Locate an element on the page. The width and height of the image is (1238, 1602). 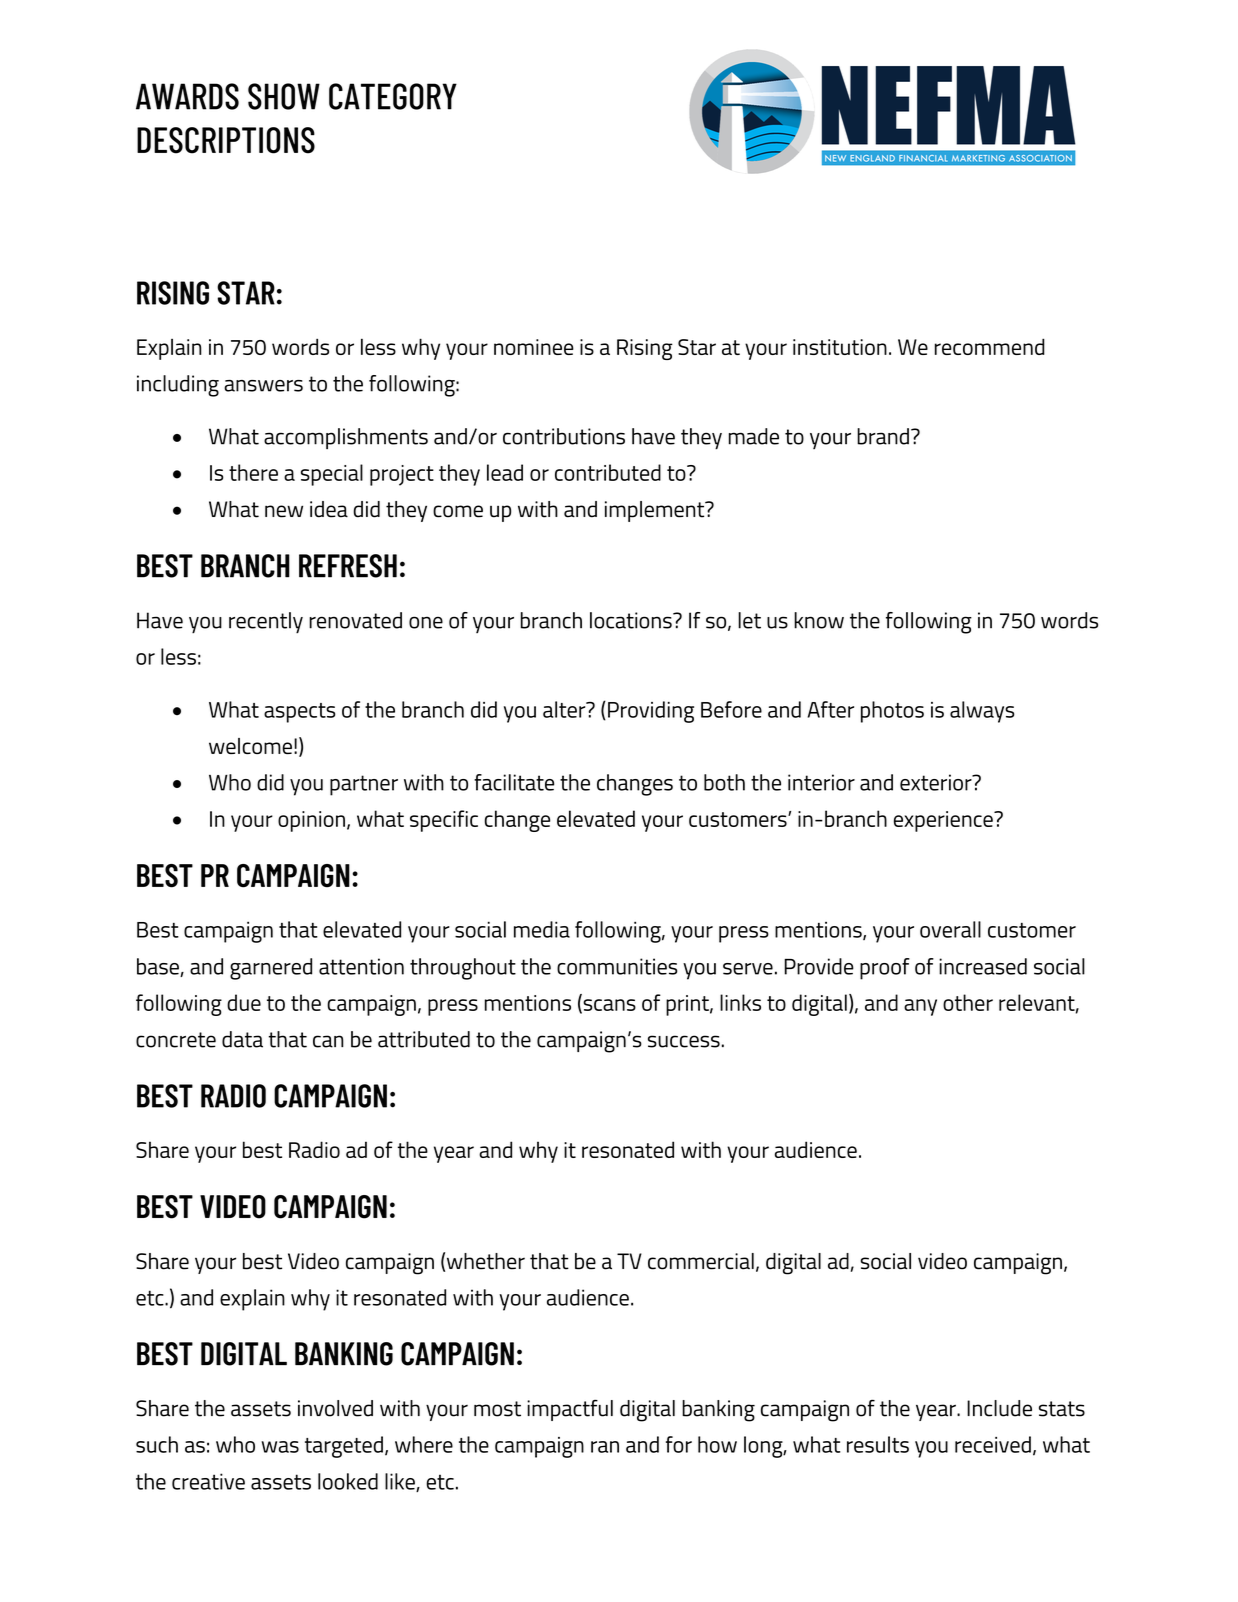
impactful is located at coordinates (570, 1410).
